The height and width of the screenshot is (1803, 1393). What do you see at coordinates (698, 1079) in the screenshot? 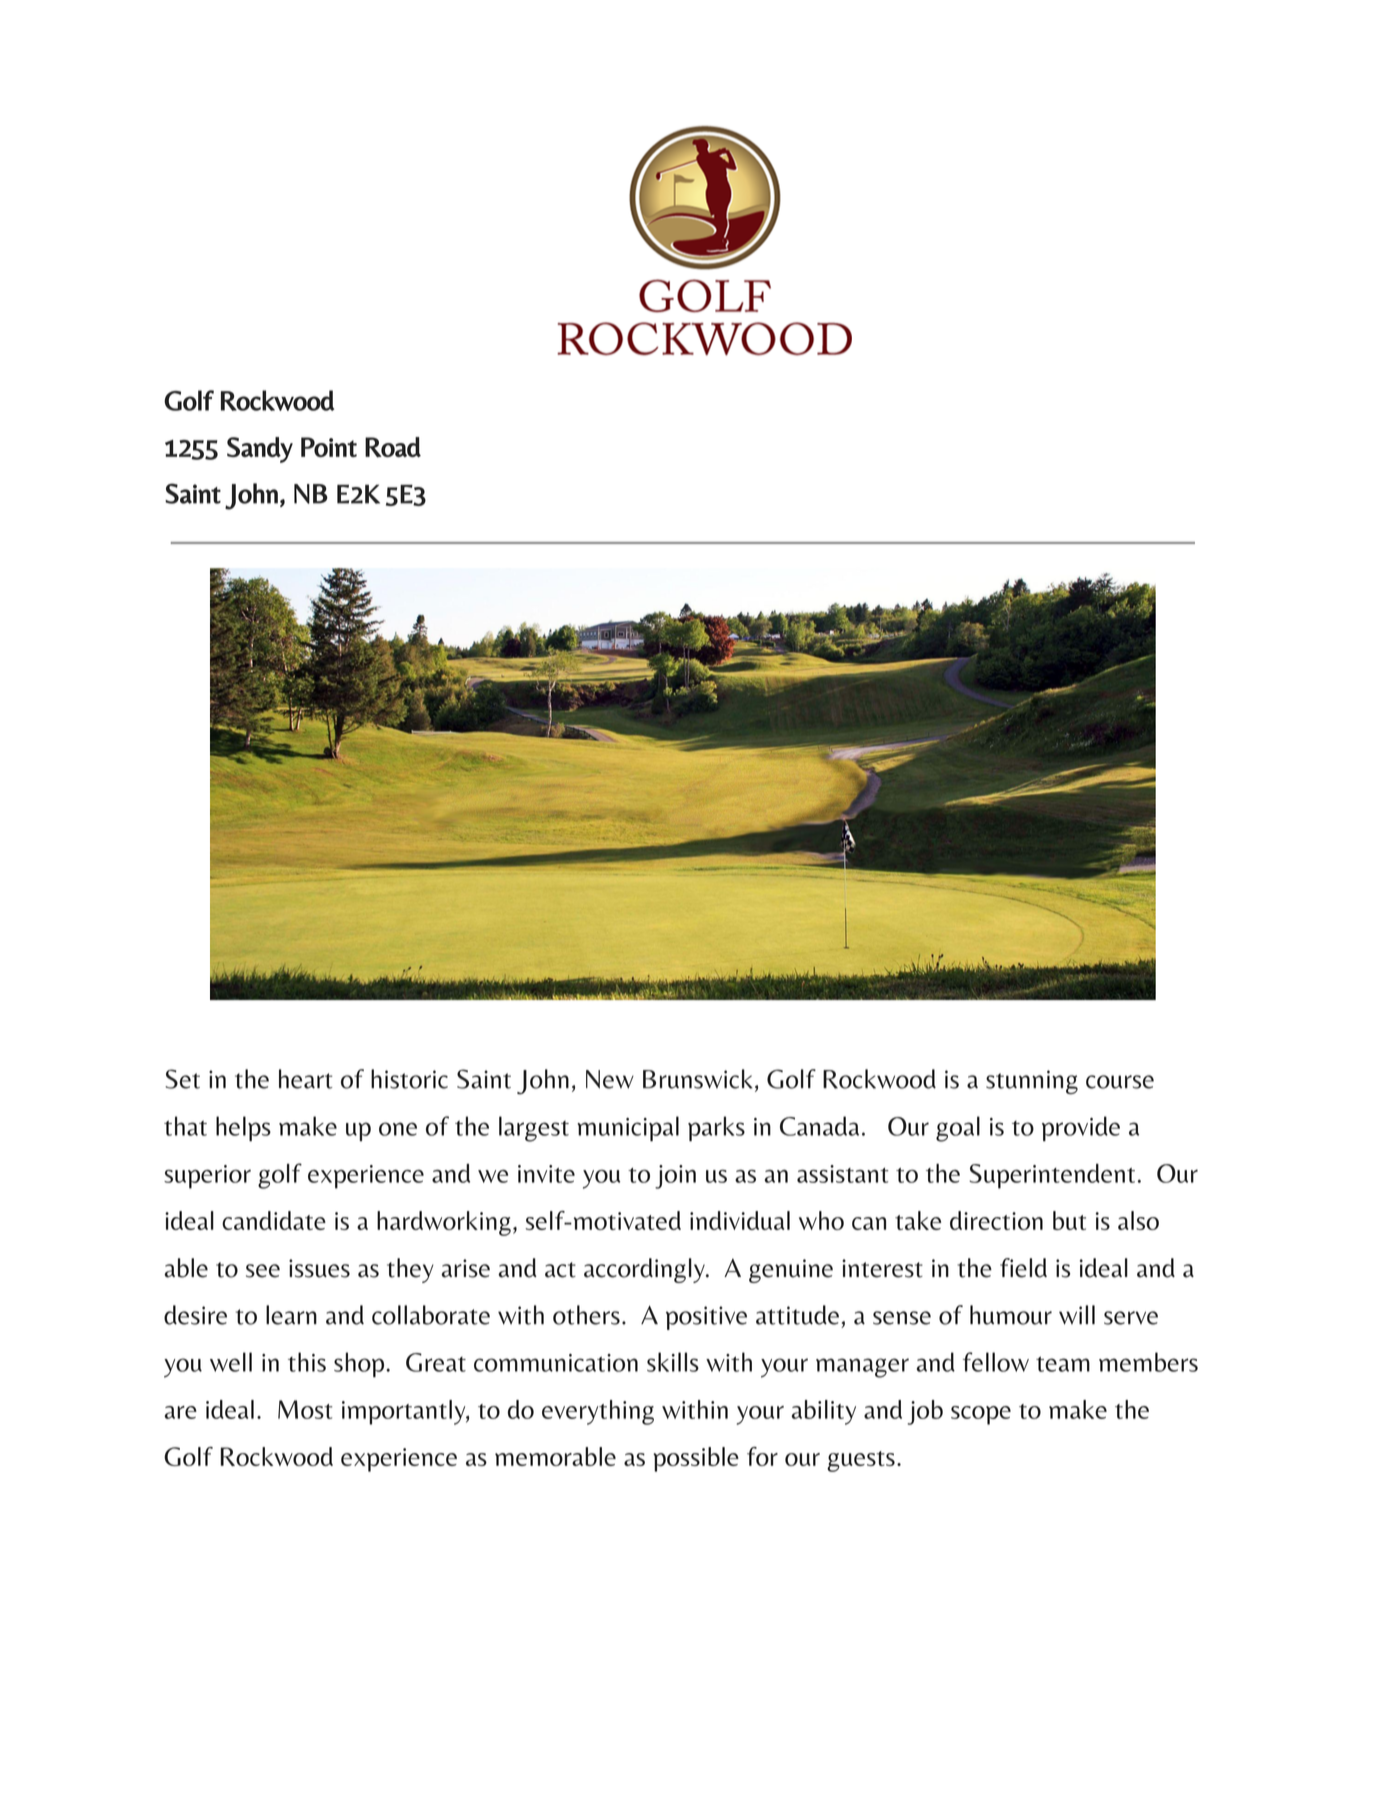
I see `Brunswick` at bounding box center [698, 1079].
